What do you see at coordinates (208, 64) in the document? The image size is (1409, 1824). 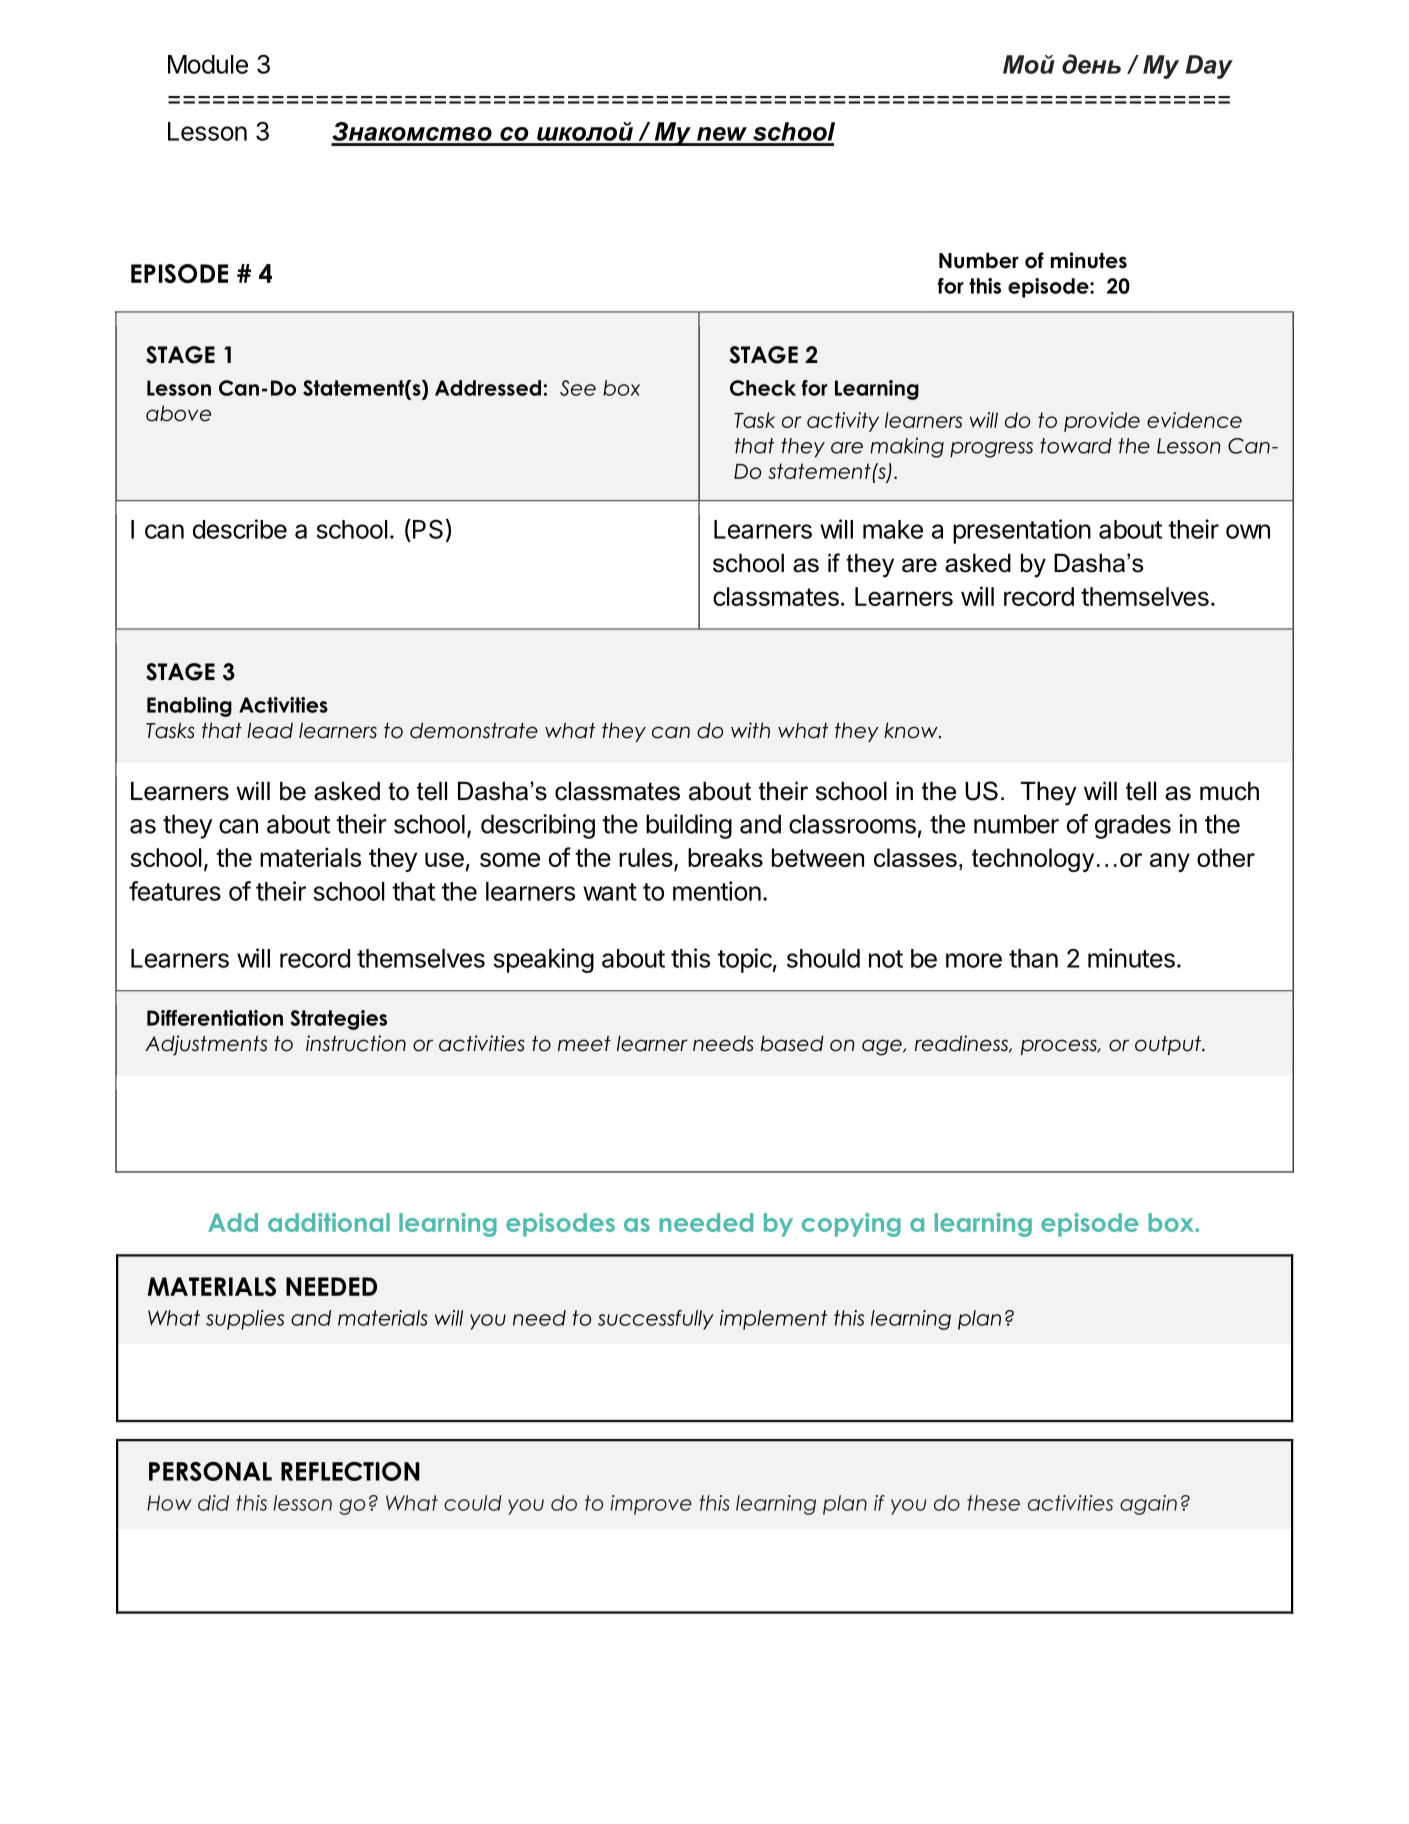 I see `Module` at bounding box center [208, 64].
